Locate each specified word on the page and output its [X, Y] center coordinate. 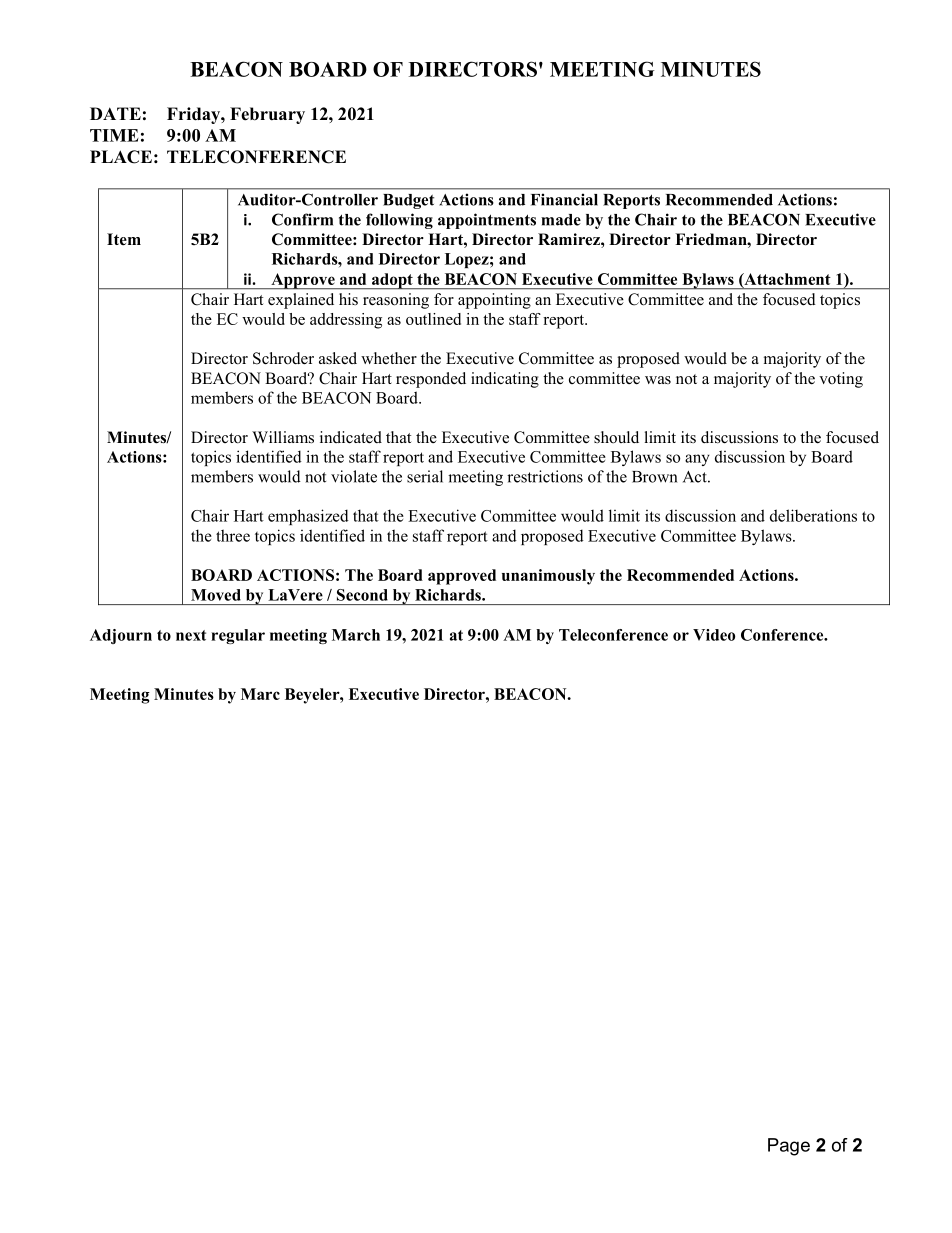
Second [362, 595]
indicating [505, 380]
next [191, 635]
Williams [283, 437]
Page [789, 1147]
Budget [408, 201]
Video [714, 635]
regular [238, 636]
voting [841, 380]
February [267, 115]
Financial [564, 199]
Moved [216, 595]
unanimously [548, 577]
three [233, 535]
